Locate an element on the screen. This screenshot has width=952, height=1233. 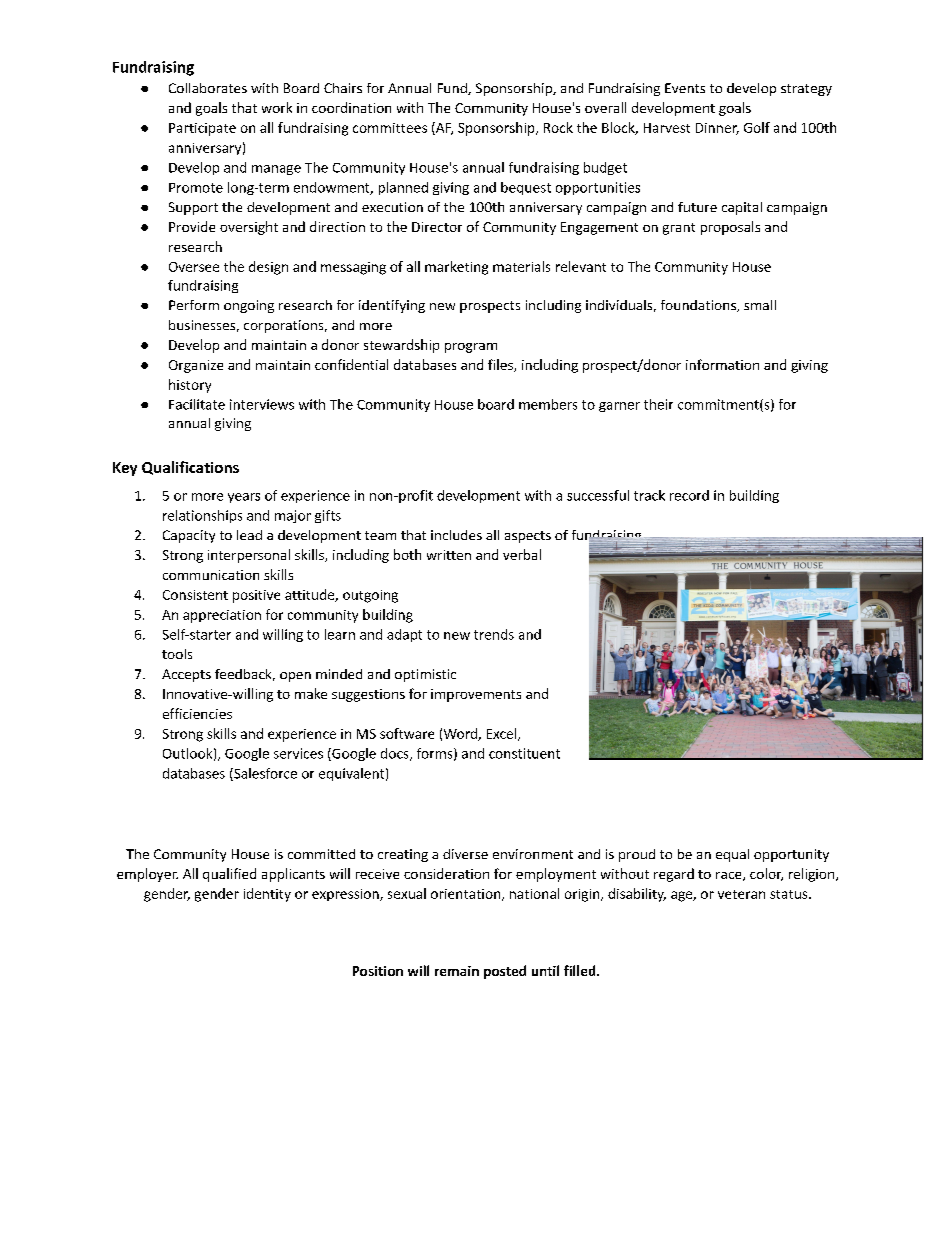
Dinner is located at coordinates (717, 129).
